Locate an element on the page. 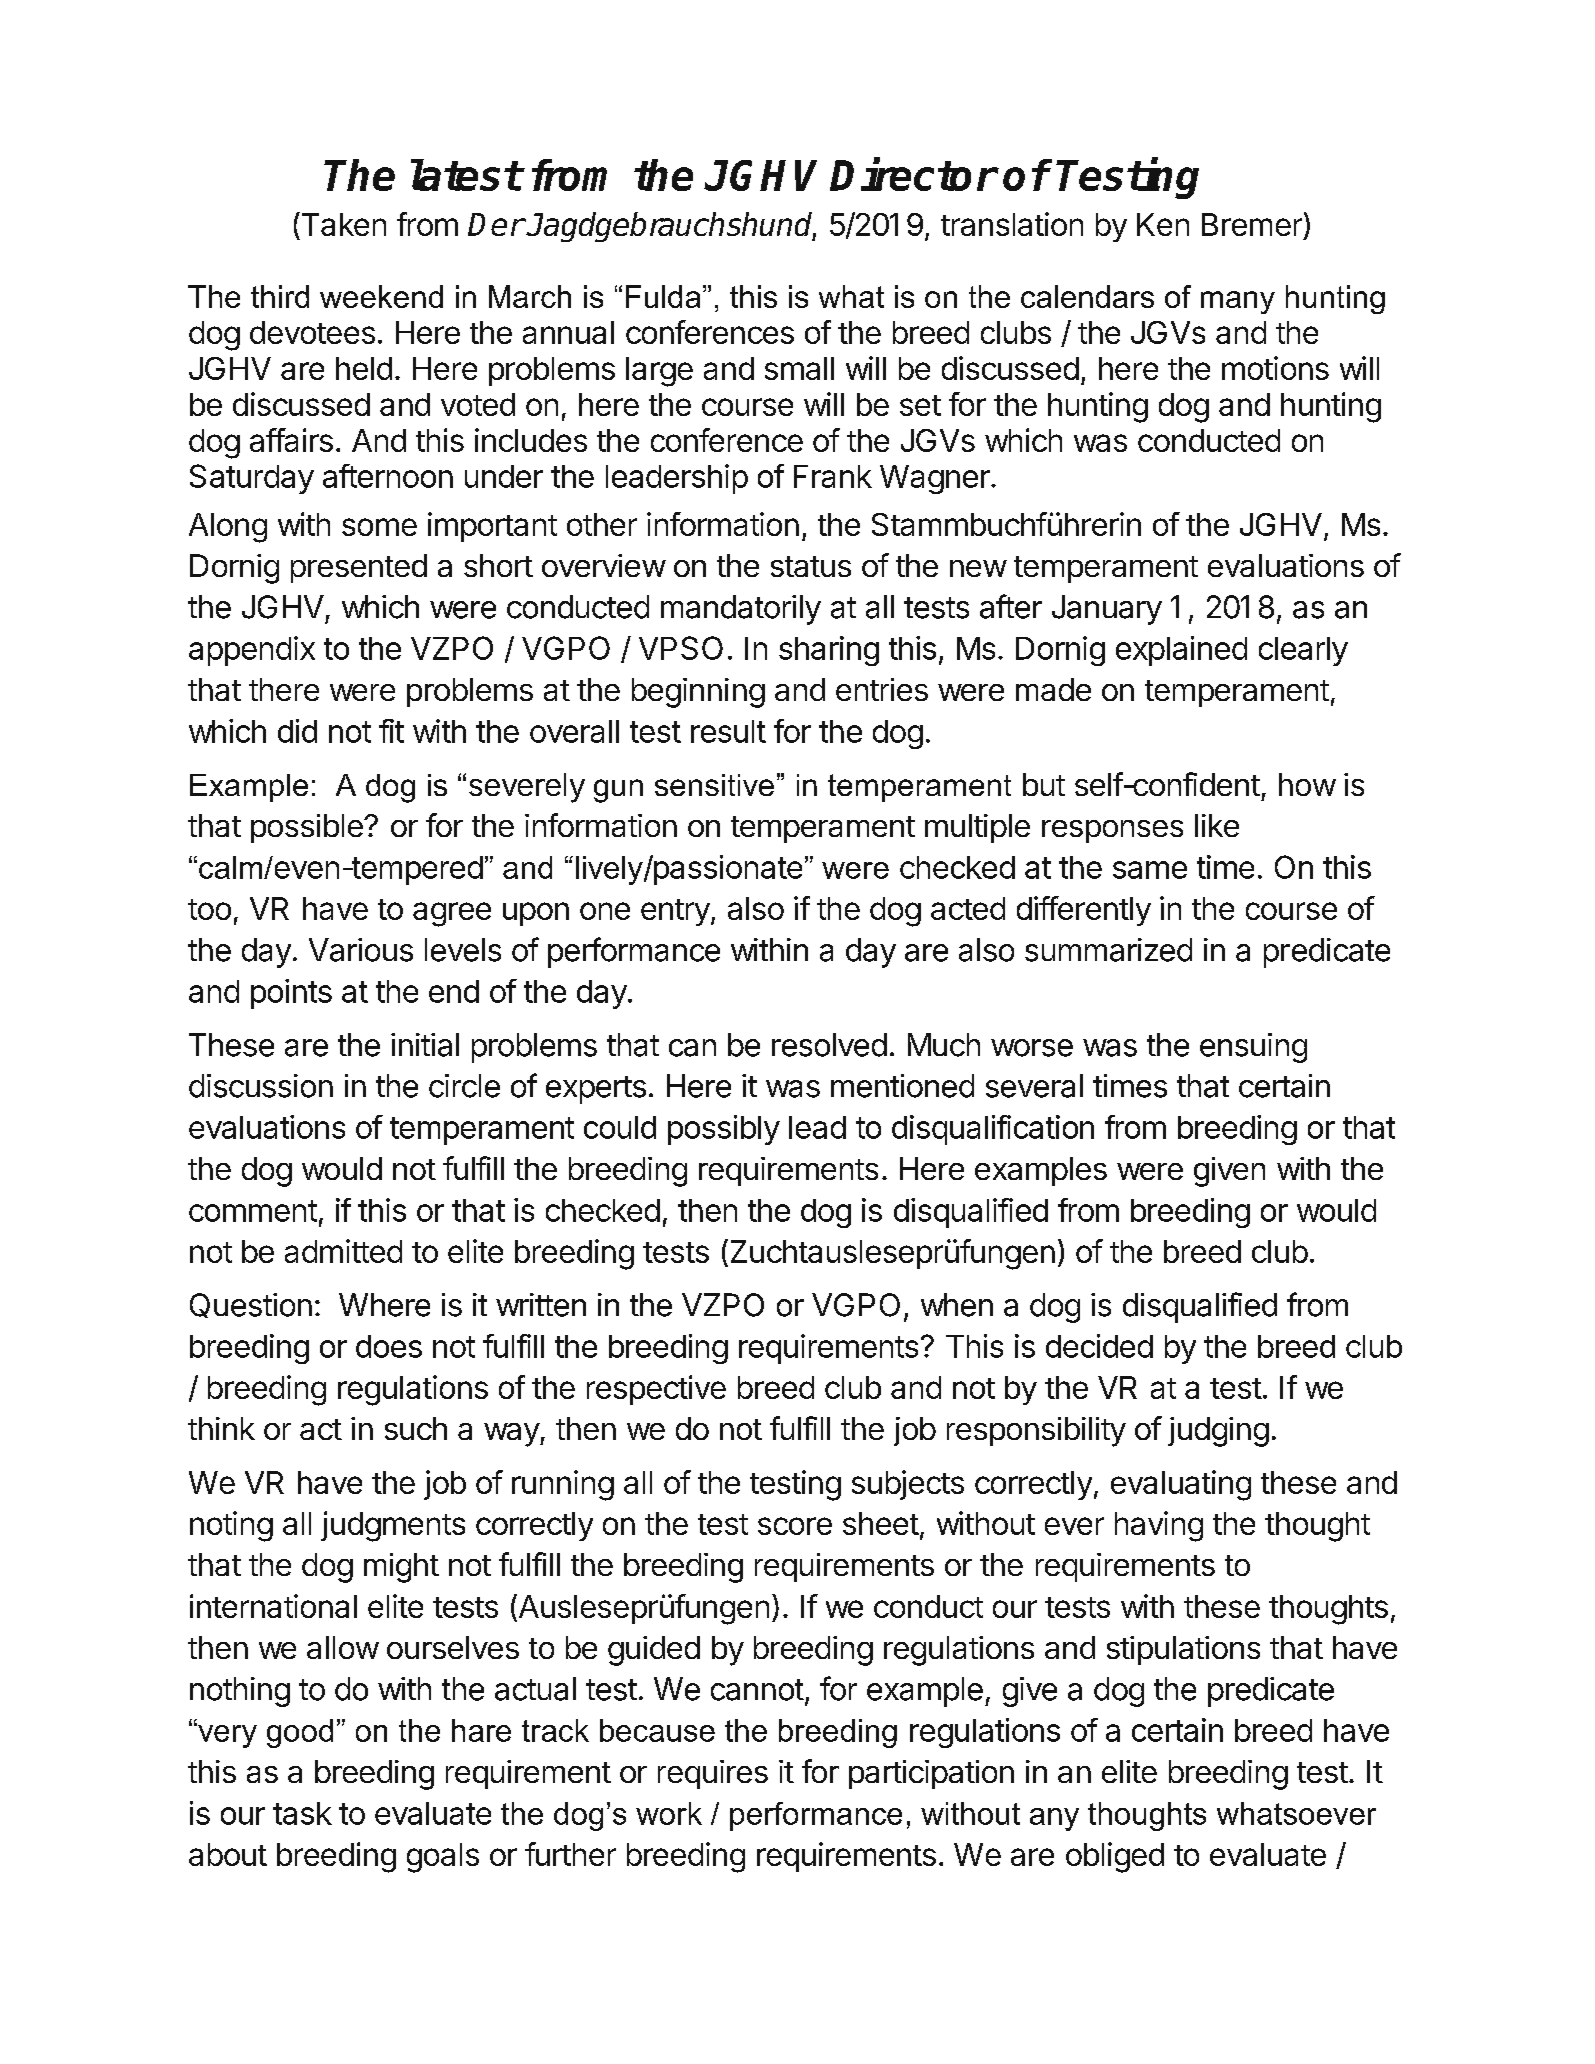 This page has width=1595, height=2064. appendix is located at coordinates (252, 651).
